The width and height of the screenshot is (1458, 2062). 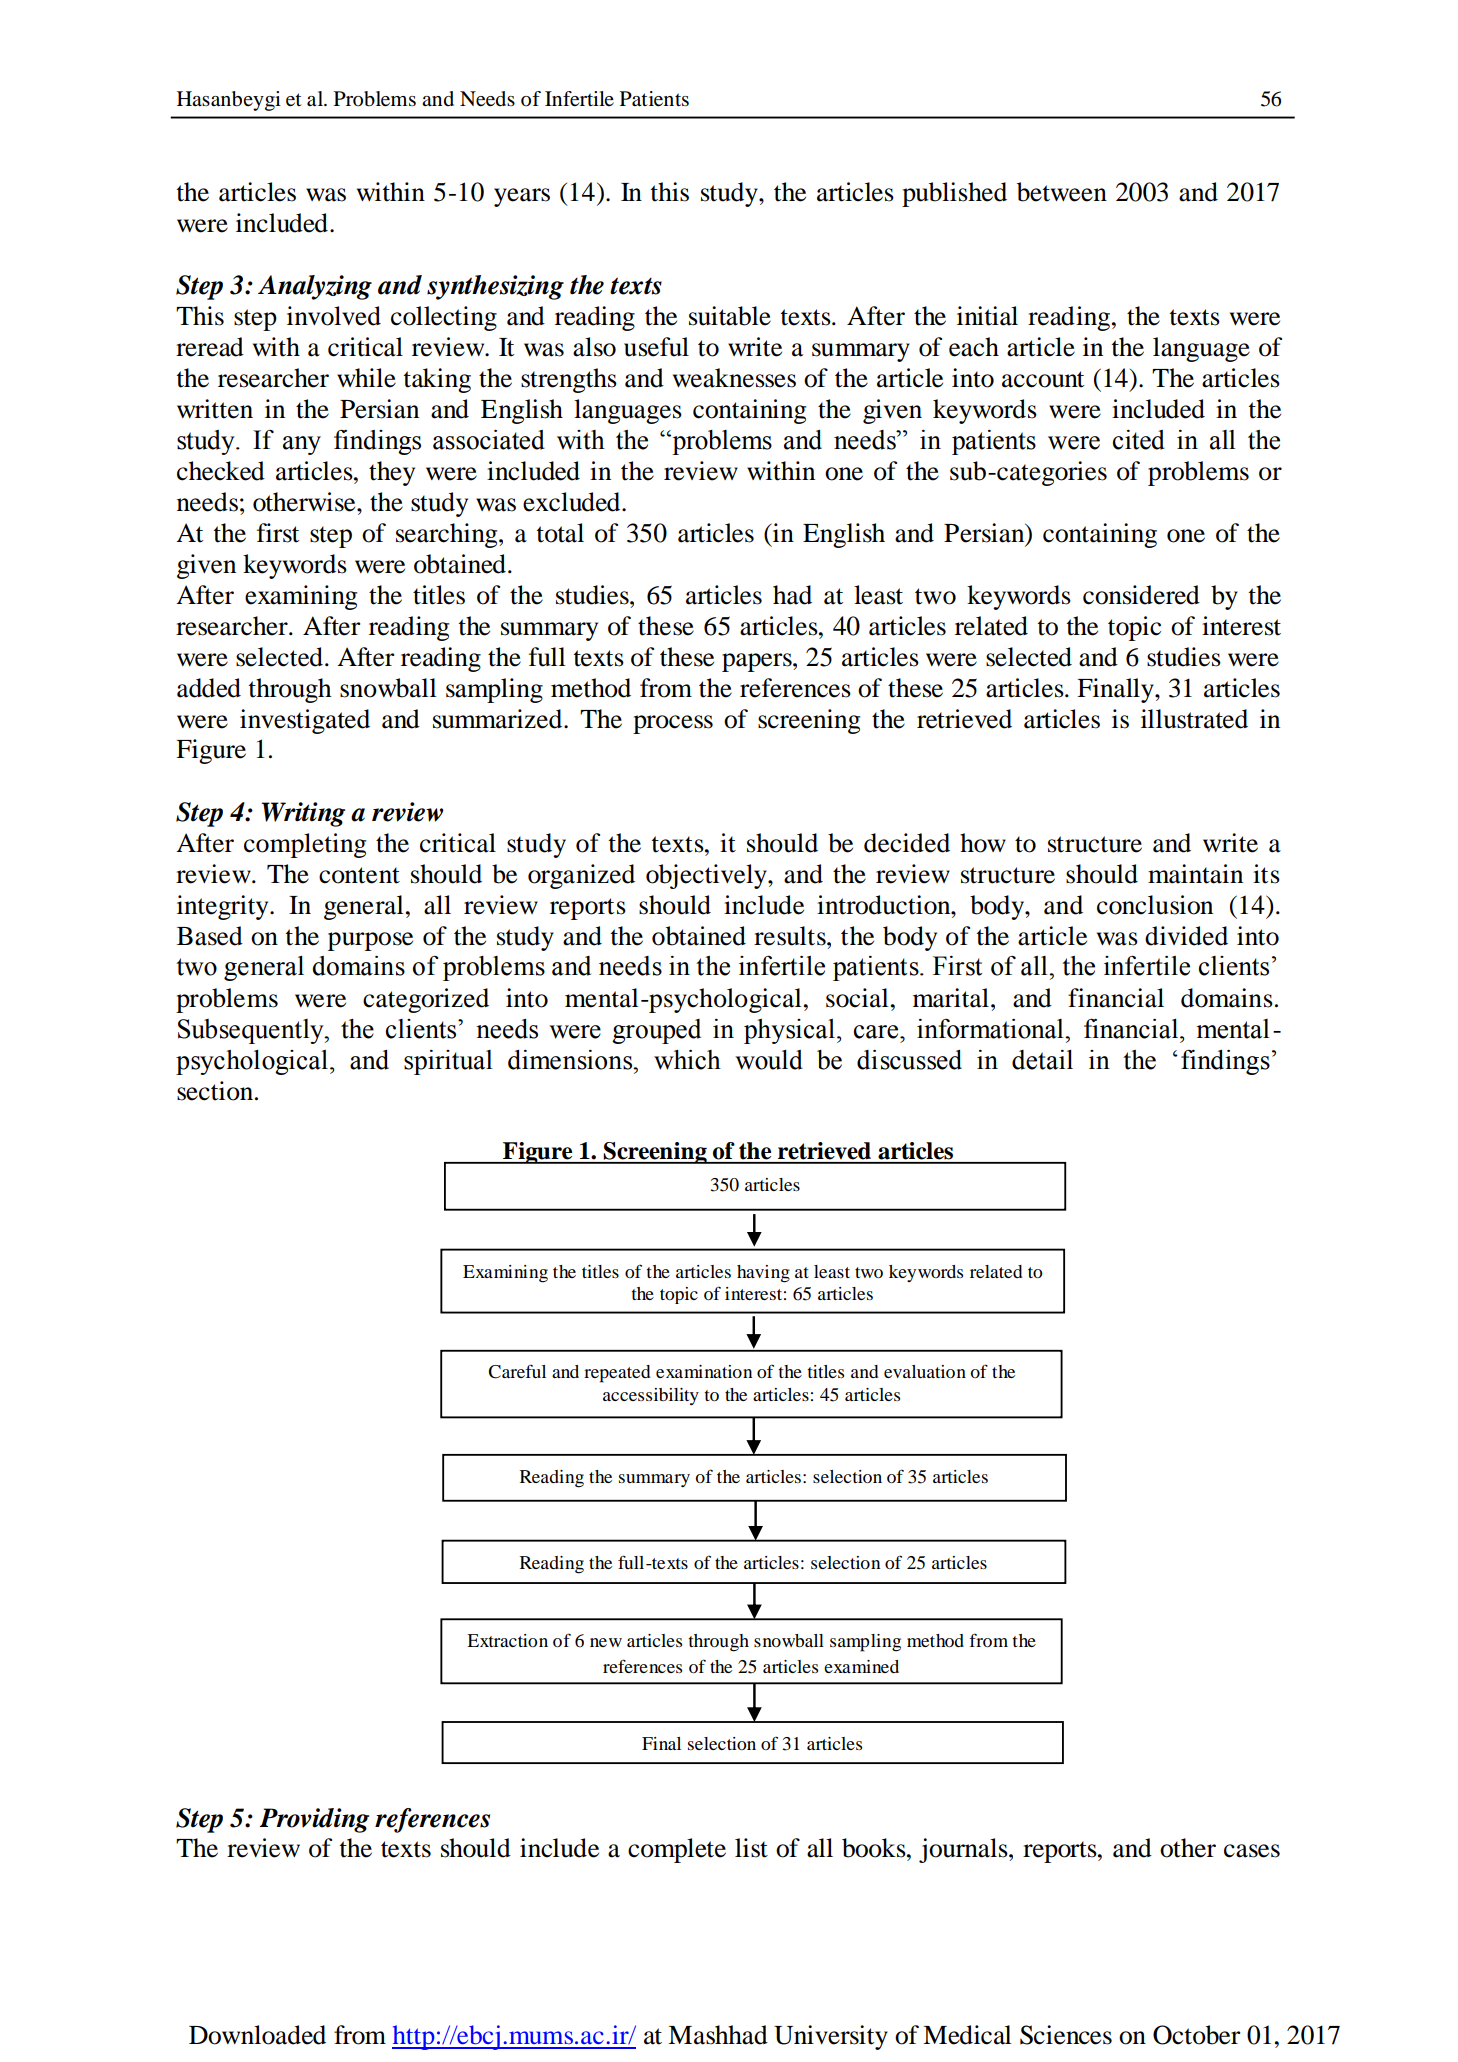 What do you see at coordinates (315, 287) in the screenshot?
I see `Analyzing` at bounding box center [315, 287].
